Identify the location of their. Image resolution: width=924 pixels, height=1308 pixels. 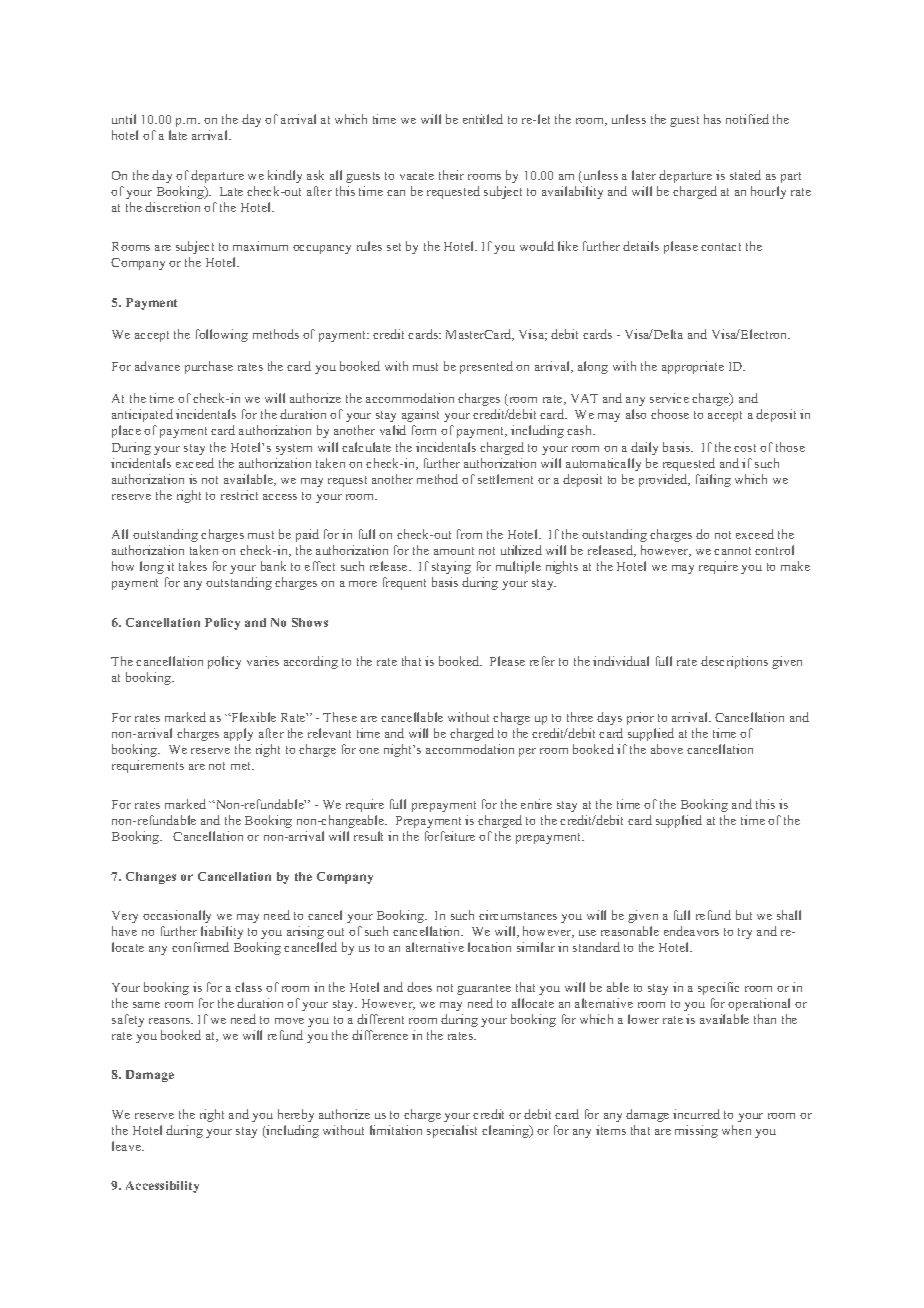
(451, 175).
